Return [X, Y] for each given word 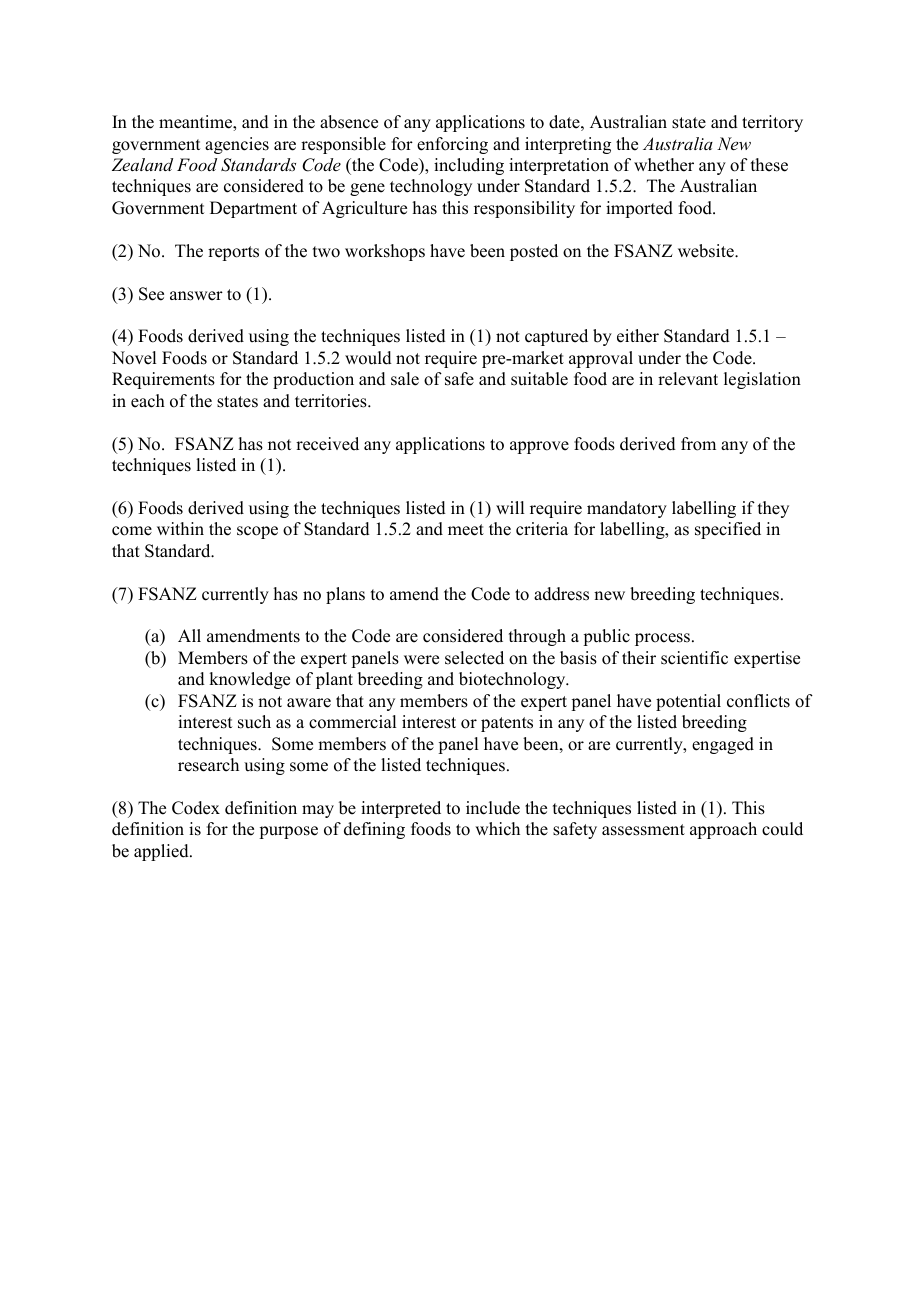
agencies [237, 145]
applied [162, 852]
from [698, 444]
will [510, 507]
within [180, 528]
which [497, 829]
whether [664, 165]
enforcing [452, 145]
